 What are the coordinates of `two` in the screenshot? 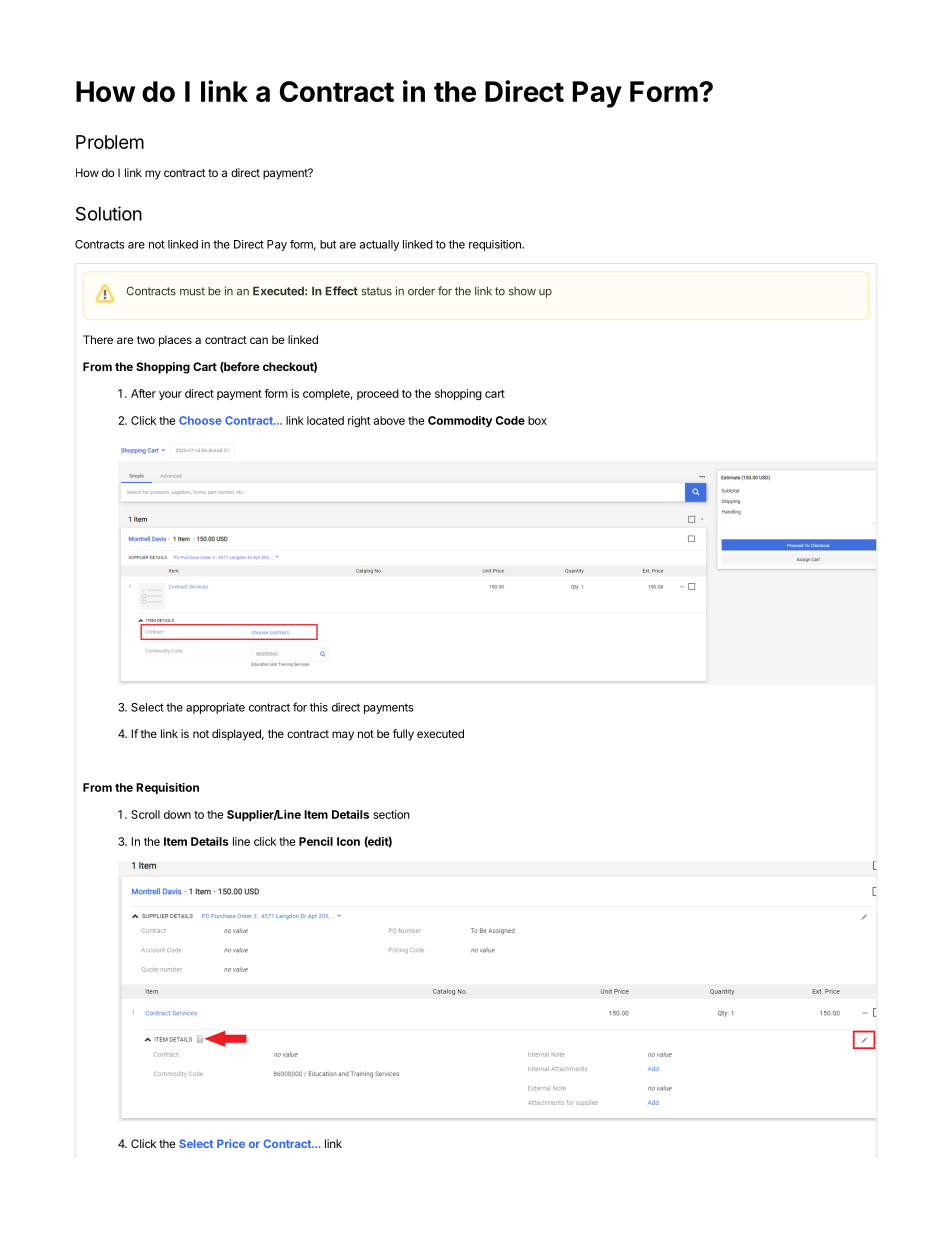 It's located at (146, 340).
